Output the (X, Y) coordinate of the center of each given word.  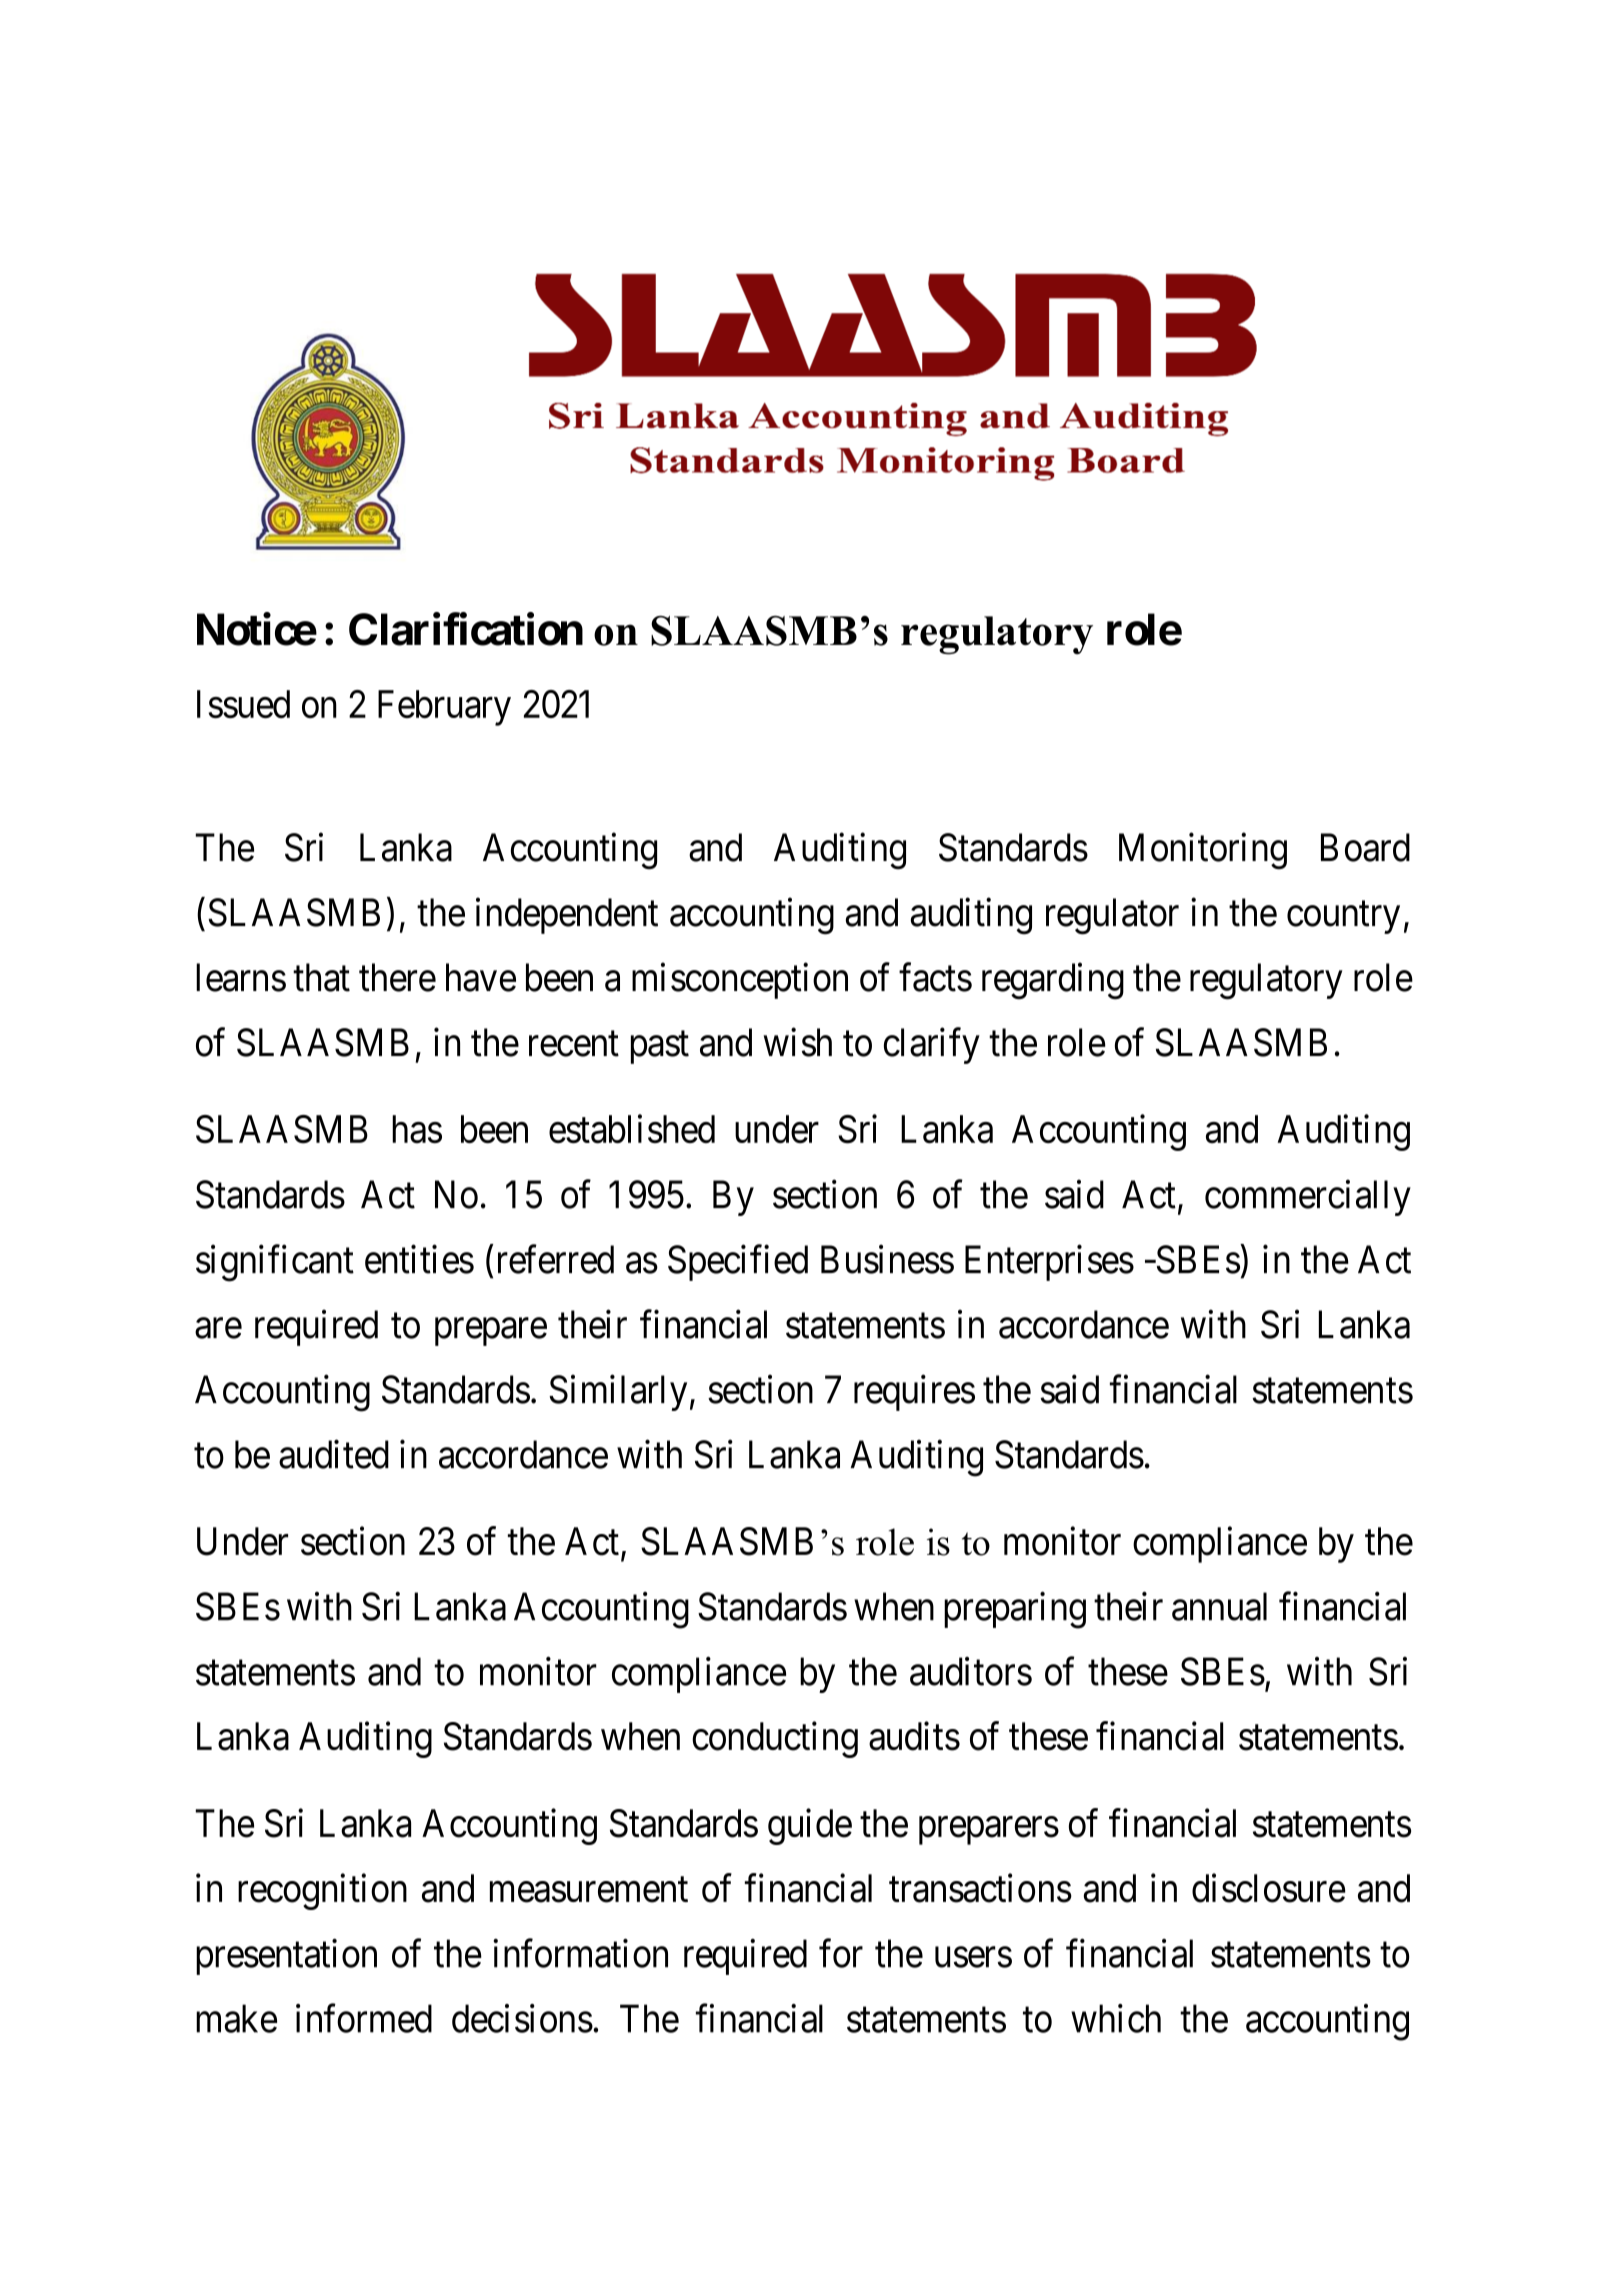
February (444, 708)
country (1343, 918)
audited (334, 1454)
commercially (1308, 1198)
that (321, 977)
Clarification (466, 629)
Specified (738, 1263)
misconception (740, 981)
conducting (775, 1740)
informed (364, 2018)
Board (1365, 847)
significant (275, 1263)
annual (1219, 1606)
